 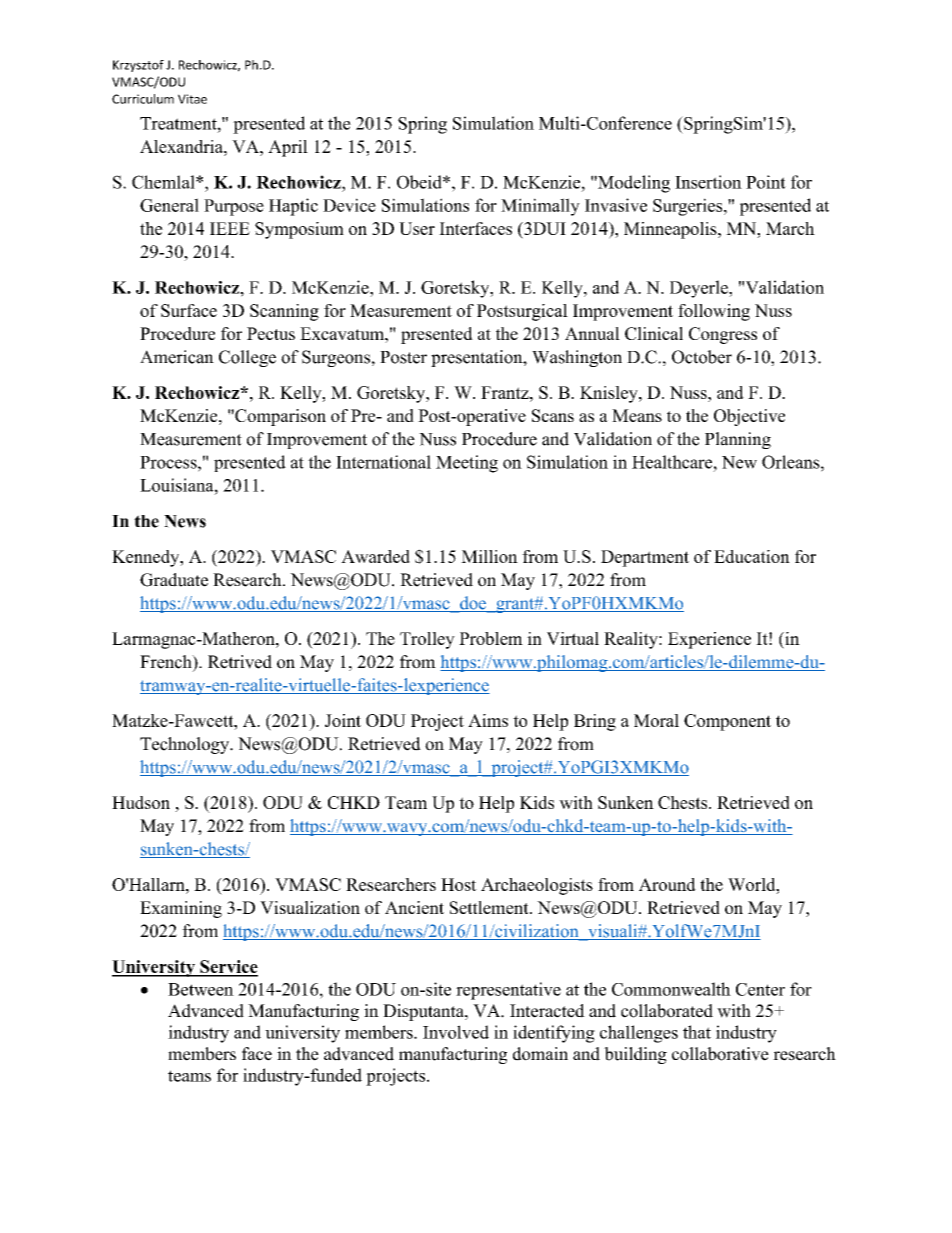 What do you see at coordinates (708, 182) in the screenshot?
I see `Insertion` at bounding box center [708, 182].
